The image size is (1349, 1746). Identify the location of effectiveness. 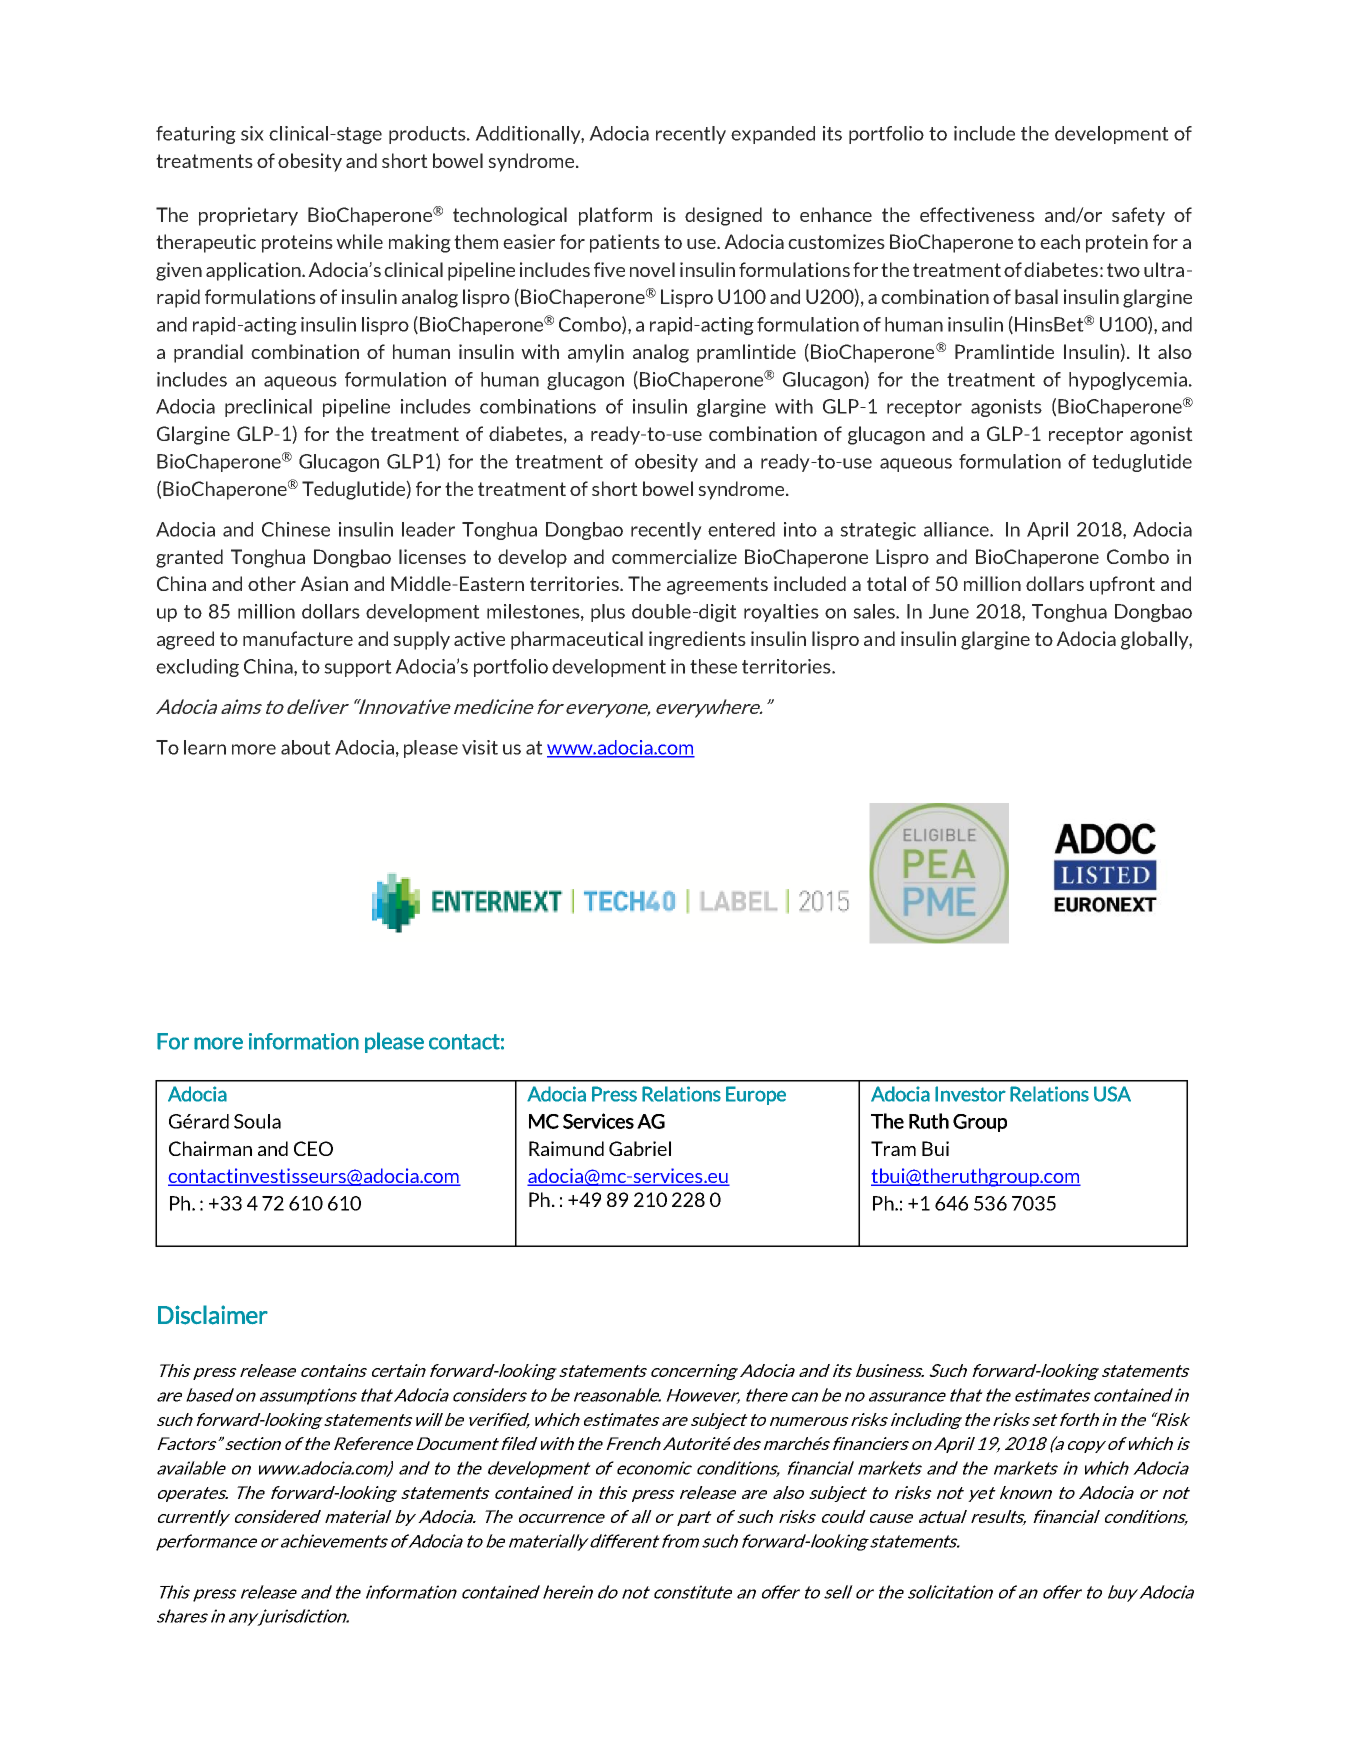
(977, 214).
